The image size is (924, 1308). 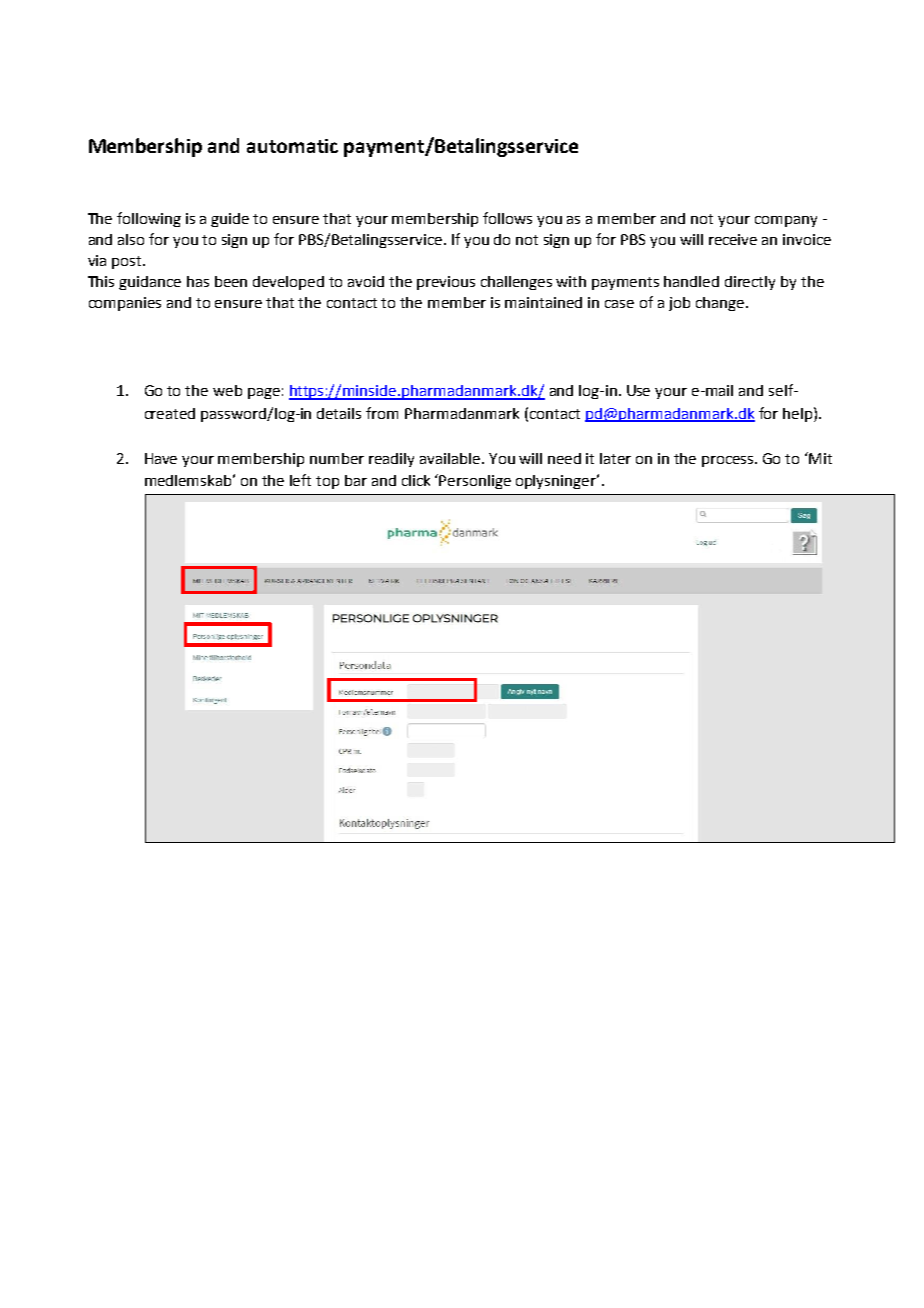 What do you see at coordinates (446, 283) in the screenshot?
I see `previous` at bounding box center [446, 283].
